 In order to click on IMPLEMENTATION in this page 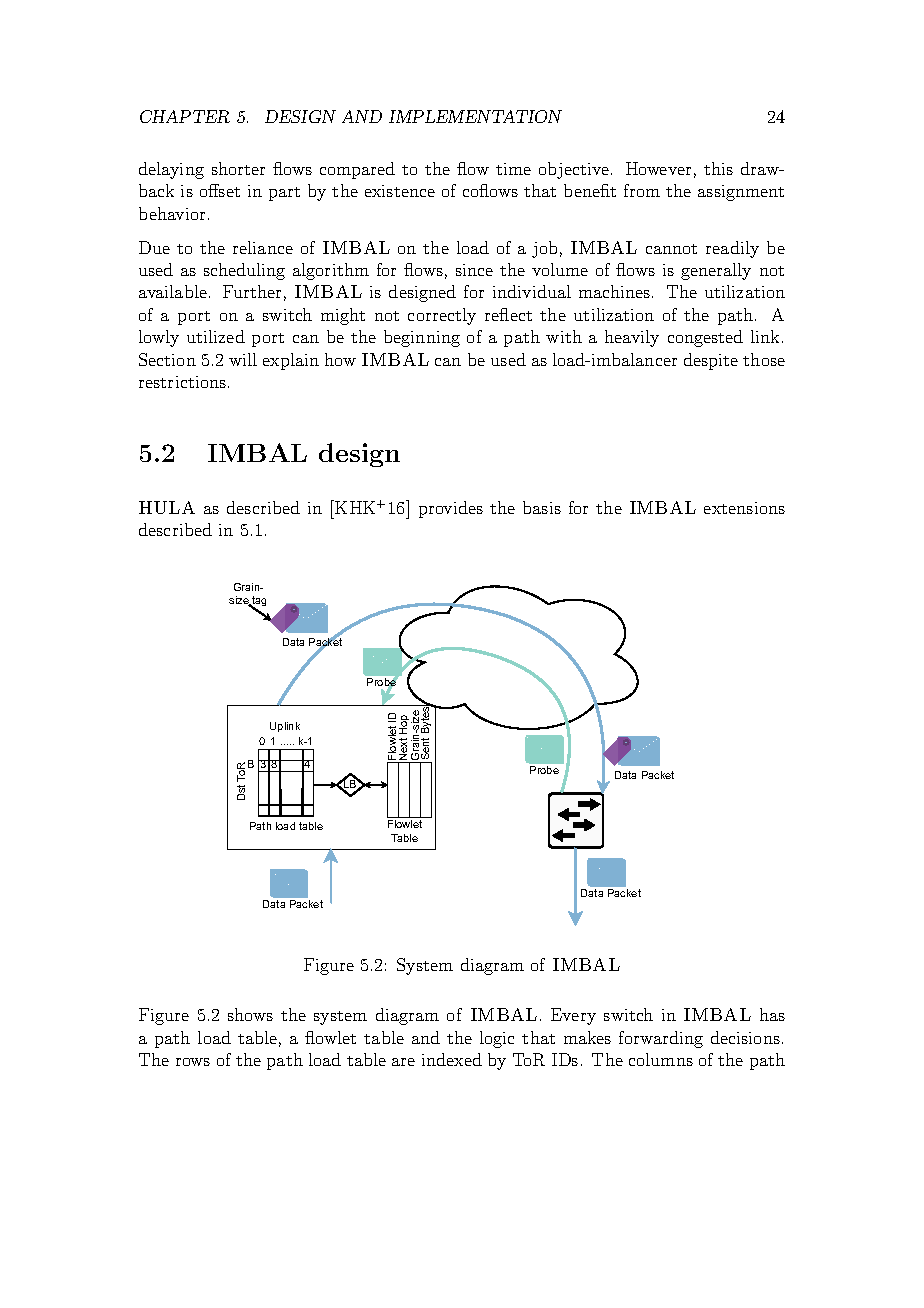, I will do `click(475, 116)`.
